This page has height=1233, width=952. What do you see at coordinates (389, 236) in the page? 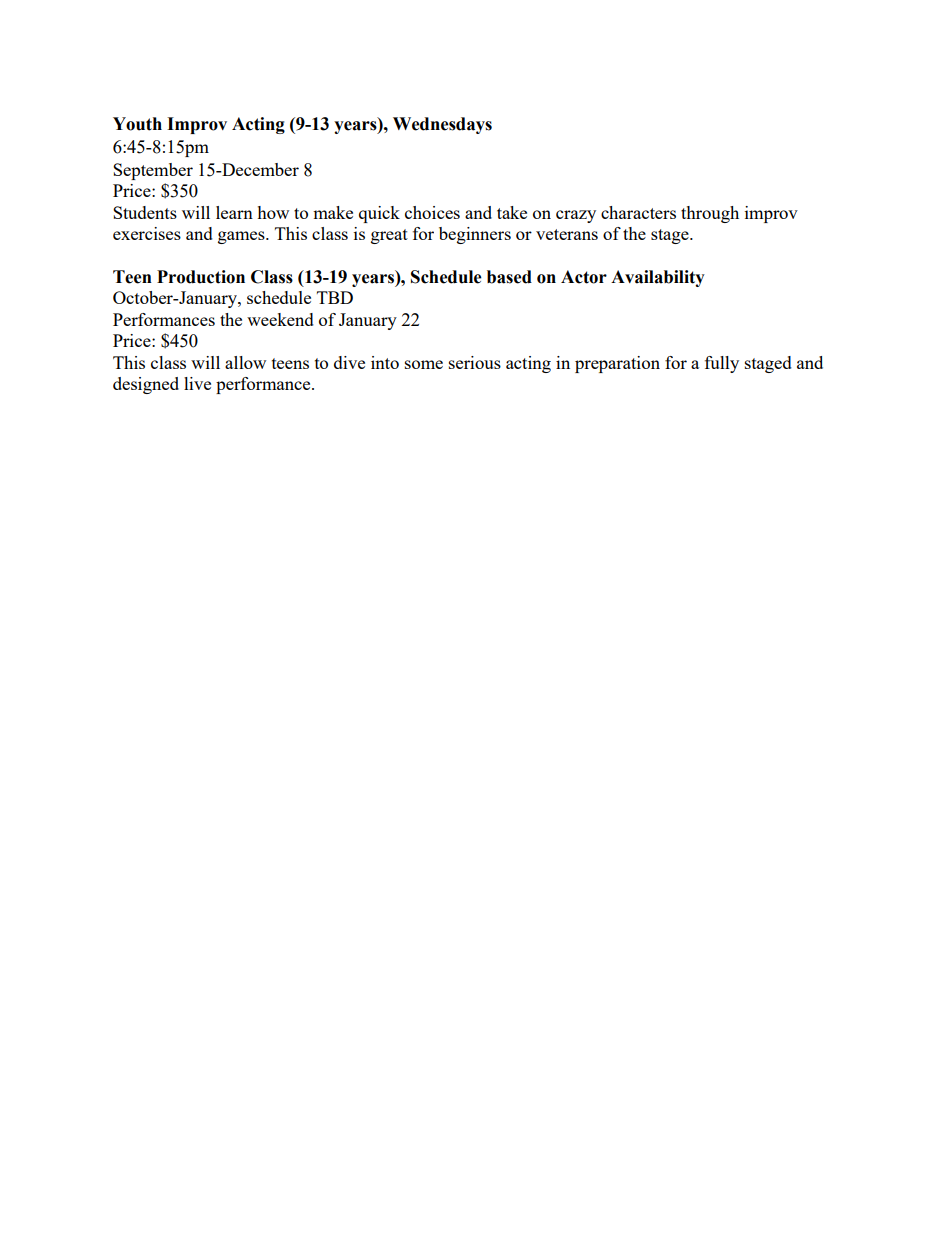
I see `great` at bounding box center [389, 236].
